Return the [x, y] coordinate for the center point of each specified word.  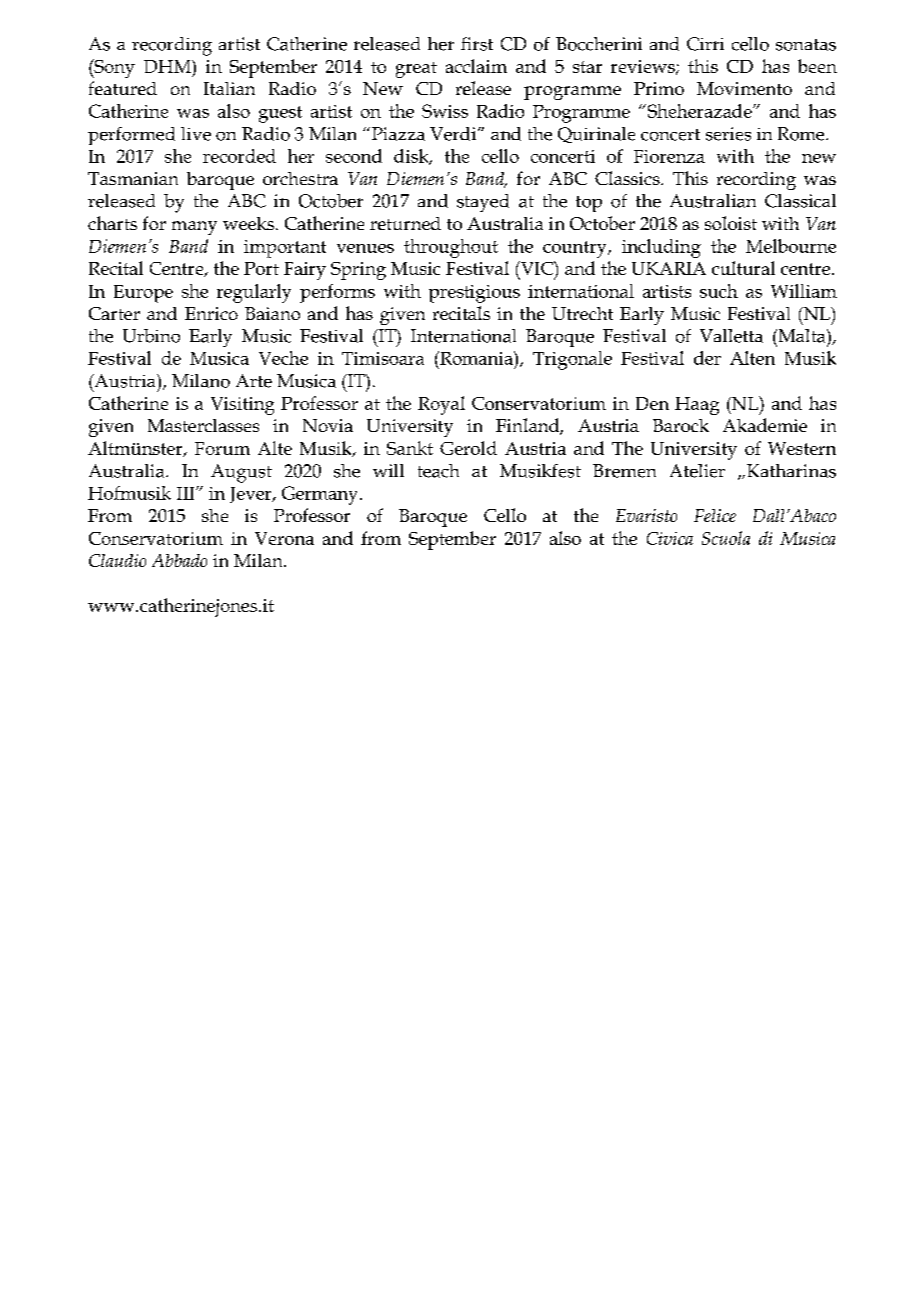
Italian [229, 88]
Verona [284, 538]
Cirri [705, 44]
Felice [715, 515]
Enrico [211, 313]
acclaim [476, 66]
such [719, 291]
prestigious [474, 294]
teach [438, 471]
